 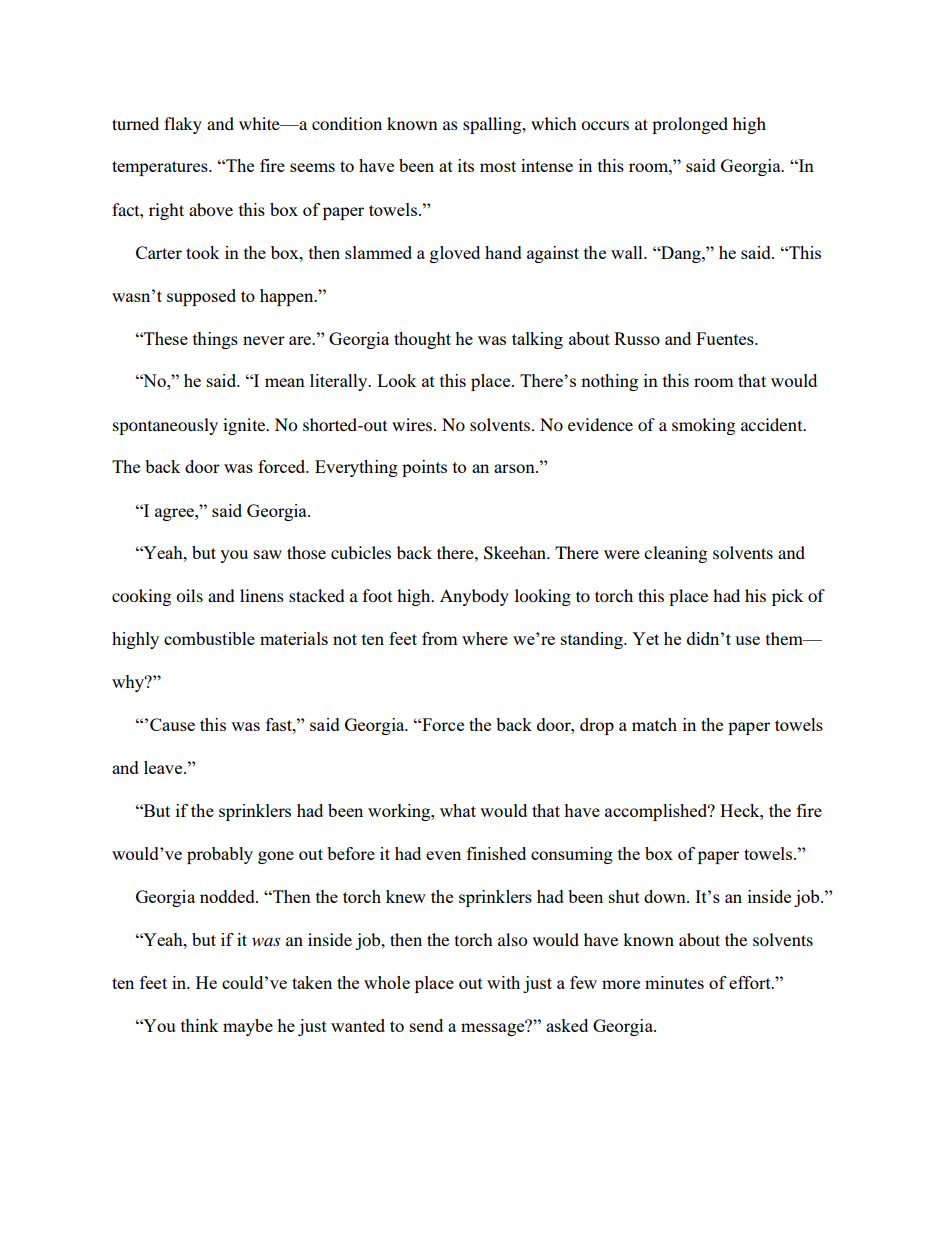 What do you see at coordinates (215, 340) in the page?
I see `things` at bounding box center [215, 340].
